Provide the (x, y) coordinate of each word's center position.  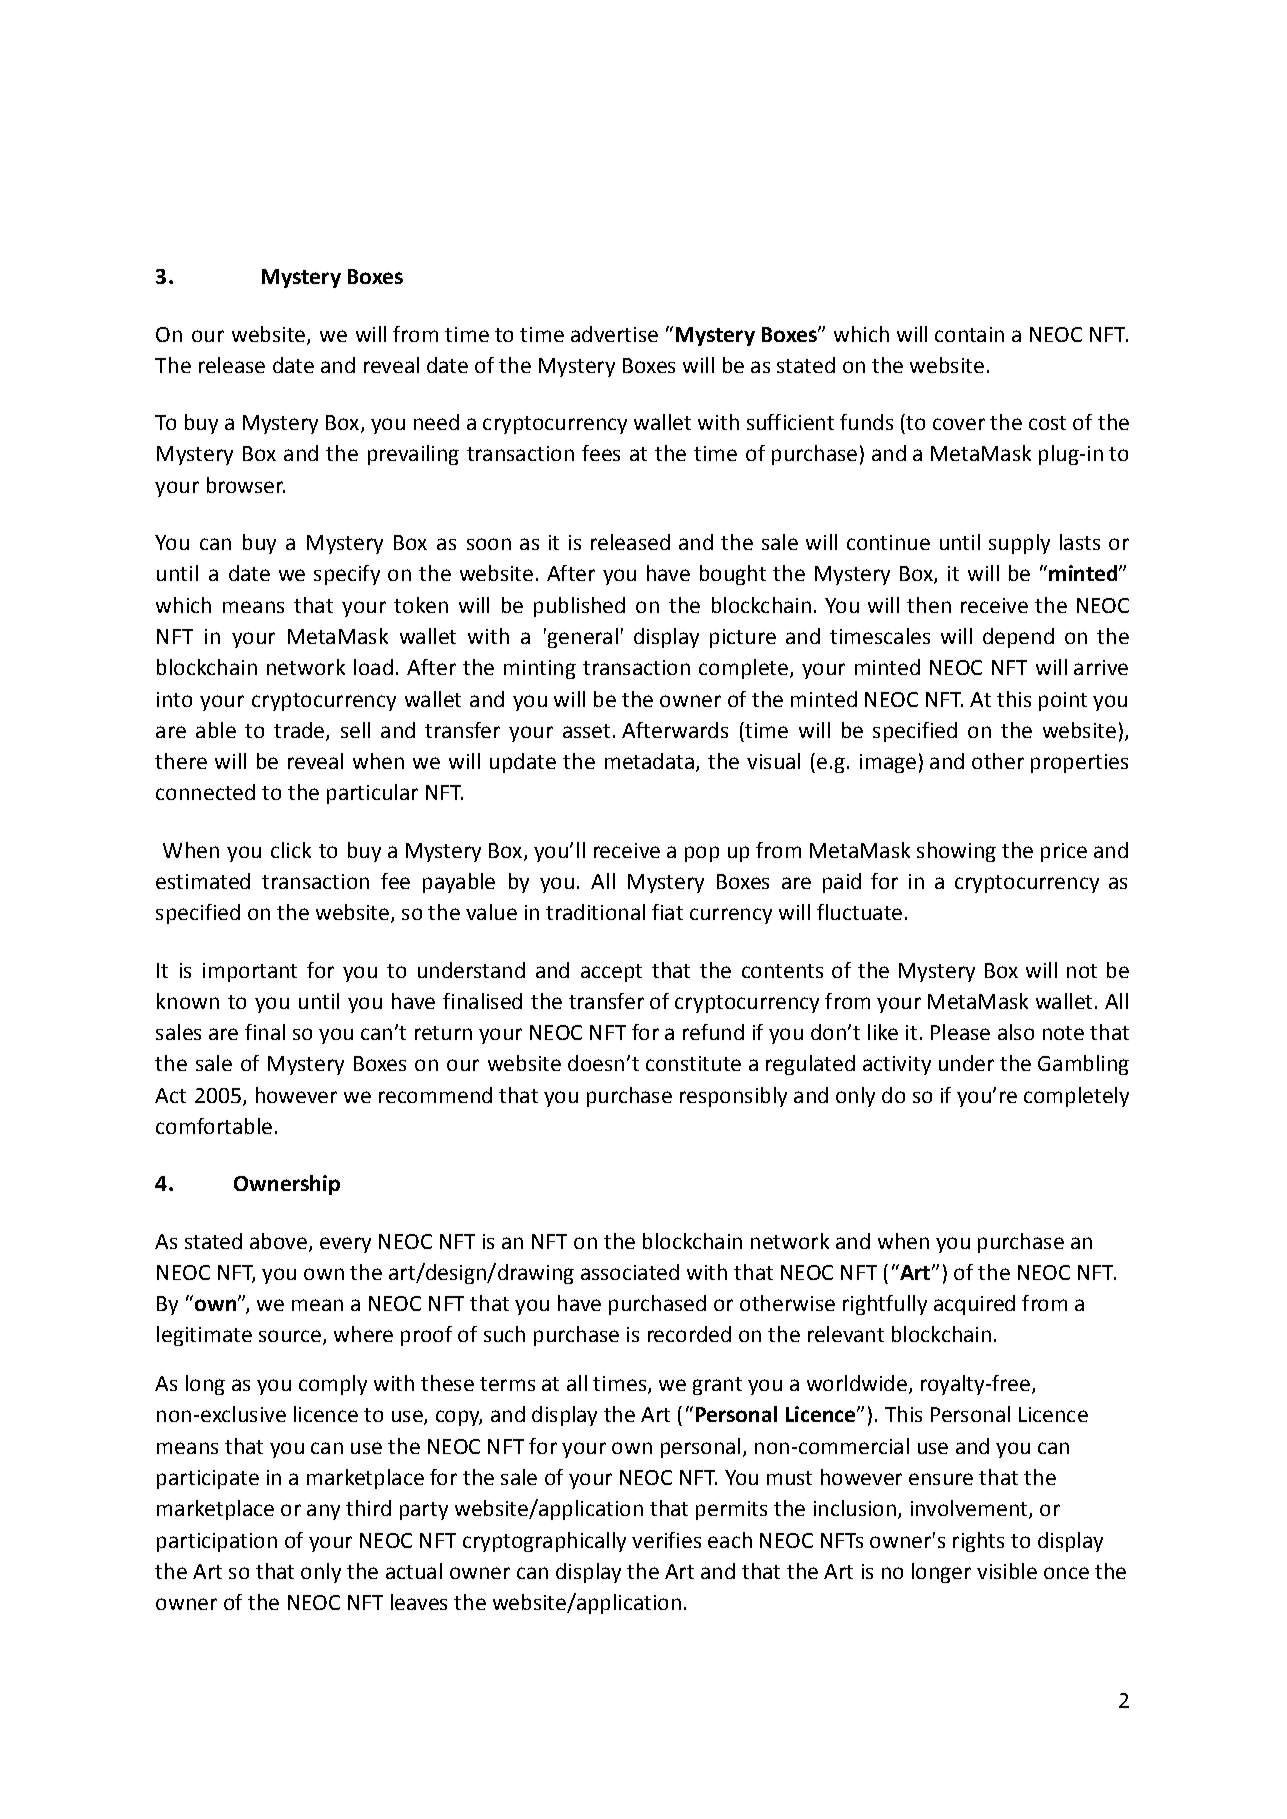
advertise (614, 334)
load (373, 667)
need (436, 422)
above (278, 1241)
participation (217, 1542)
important (250, 972)
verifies (666, 1540)
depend (1018, 638)
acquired (974, 1305)
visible (1007, 1571)
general (581, 638)
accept (611, 973)
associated (630, 1272)
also (1016, 1032)
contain (969, 334)
